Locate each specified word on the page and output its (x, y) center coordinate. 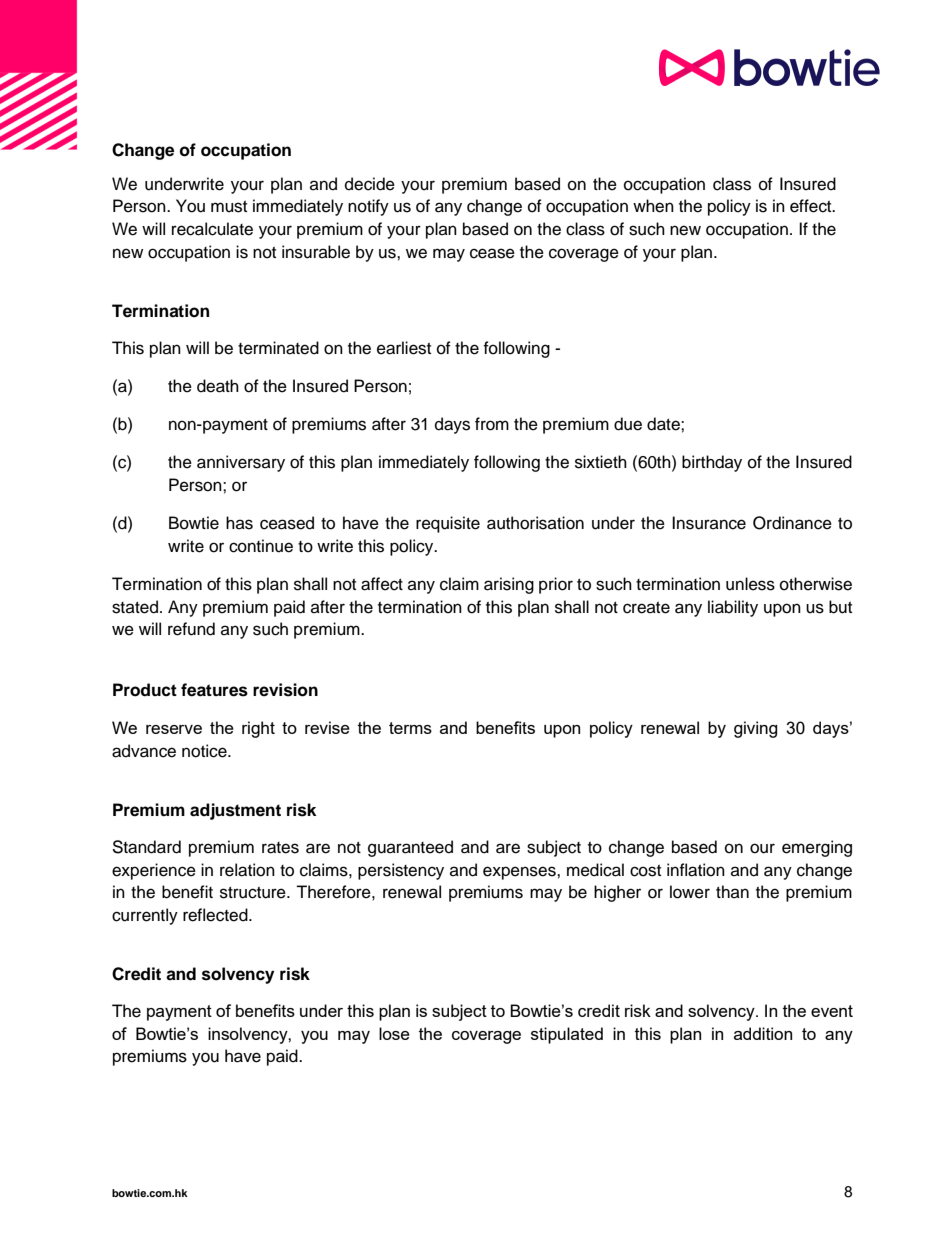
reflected (216, 915)
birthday (712, 463)
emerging (817, 848)
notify (368, 207)
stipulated (567, 1035)
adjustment (235, 811)
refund (191, 629)
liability (733, 608)
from (492, 424)
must (229, 207)
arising (509, 585)
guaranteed (410, 848)
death (218, 386)
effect (812, 206)
